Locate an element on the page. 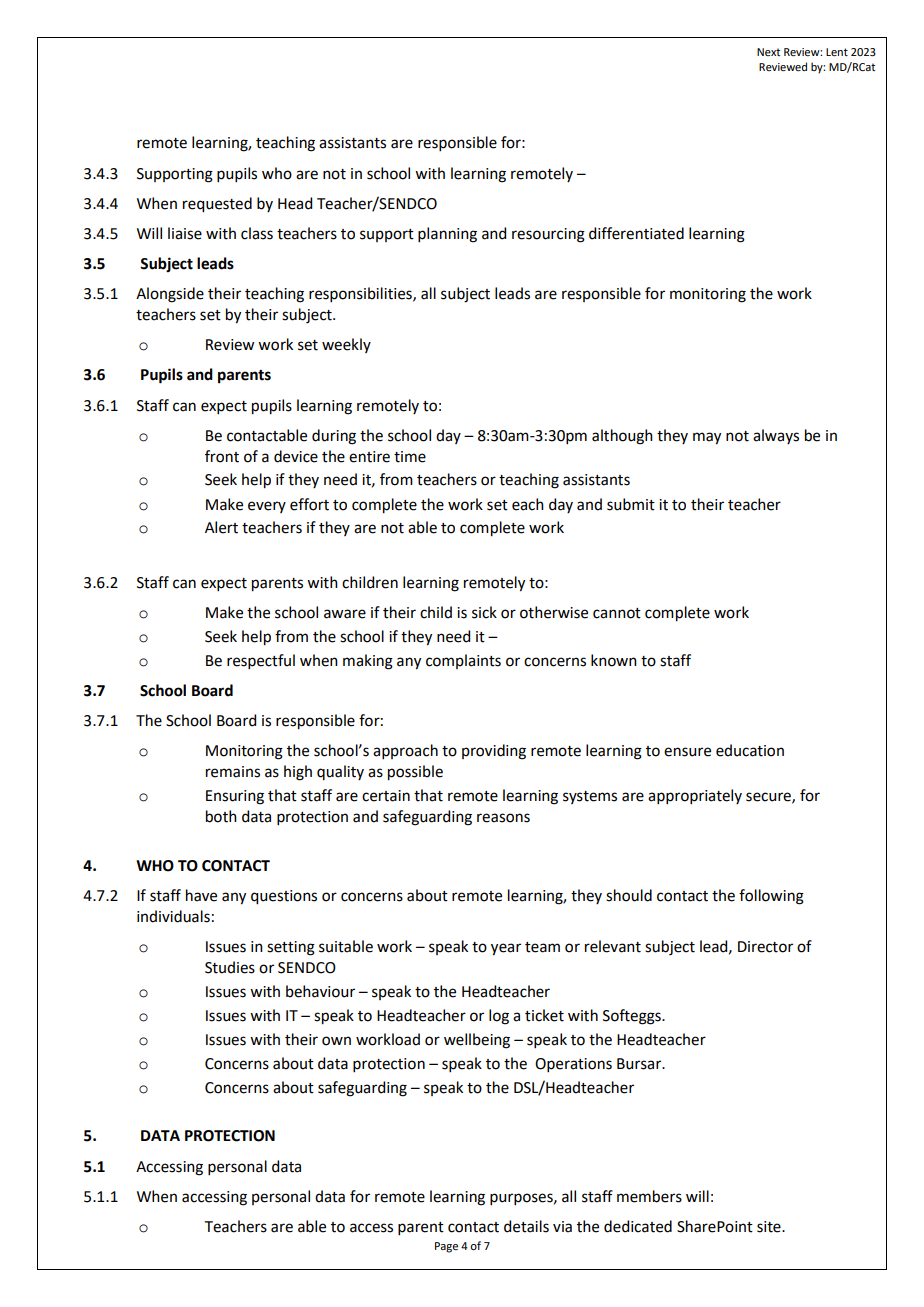  Next is located at coordinates (768, 52).
